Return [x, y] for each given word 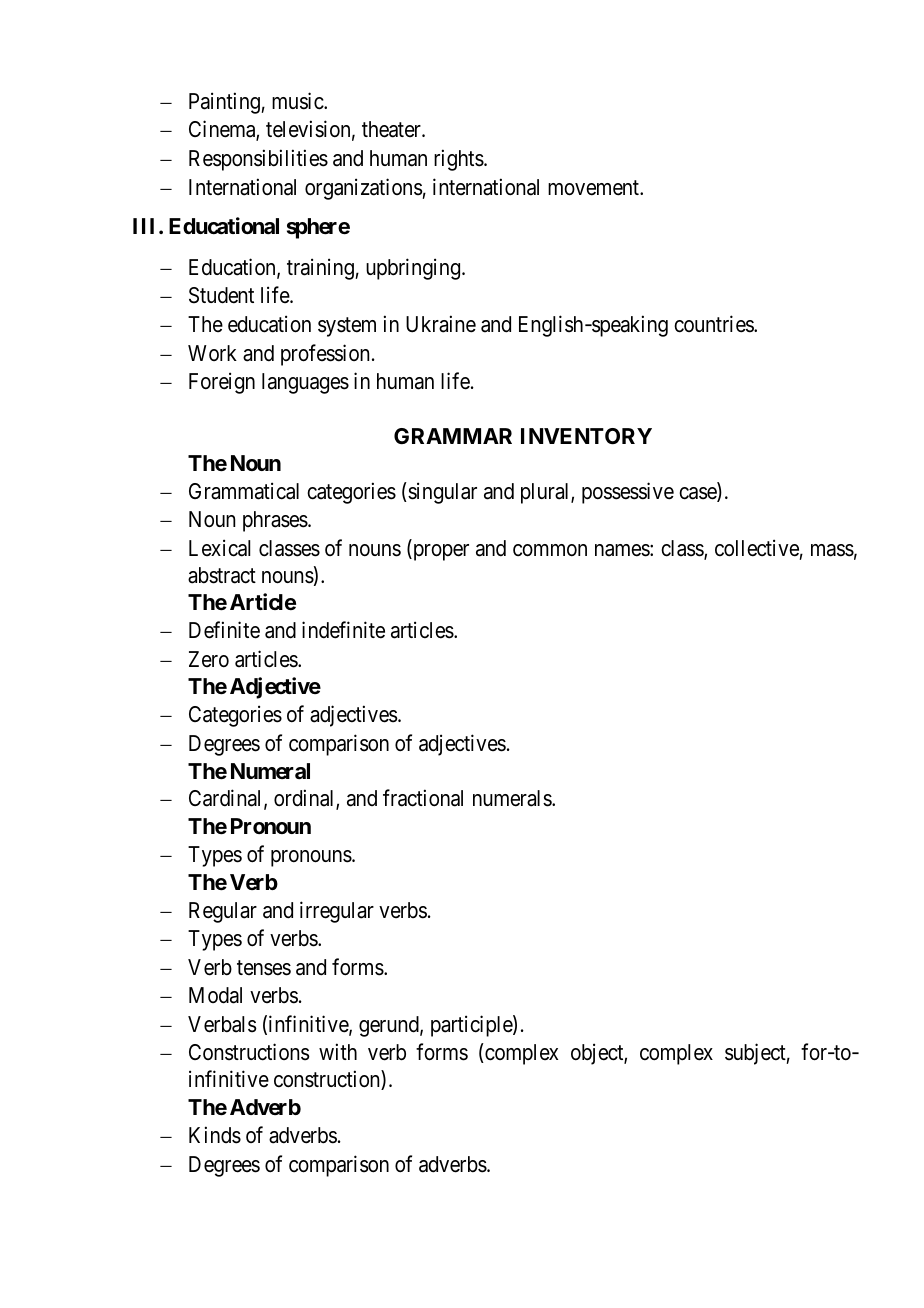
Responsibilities [258, 160]
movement [594, 188]
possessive [628, 493]
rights [459, 160]
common [550, 550]
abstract [222, 575]
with [338, 1052]
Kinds [215, 1135]
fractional [423, 798]
